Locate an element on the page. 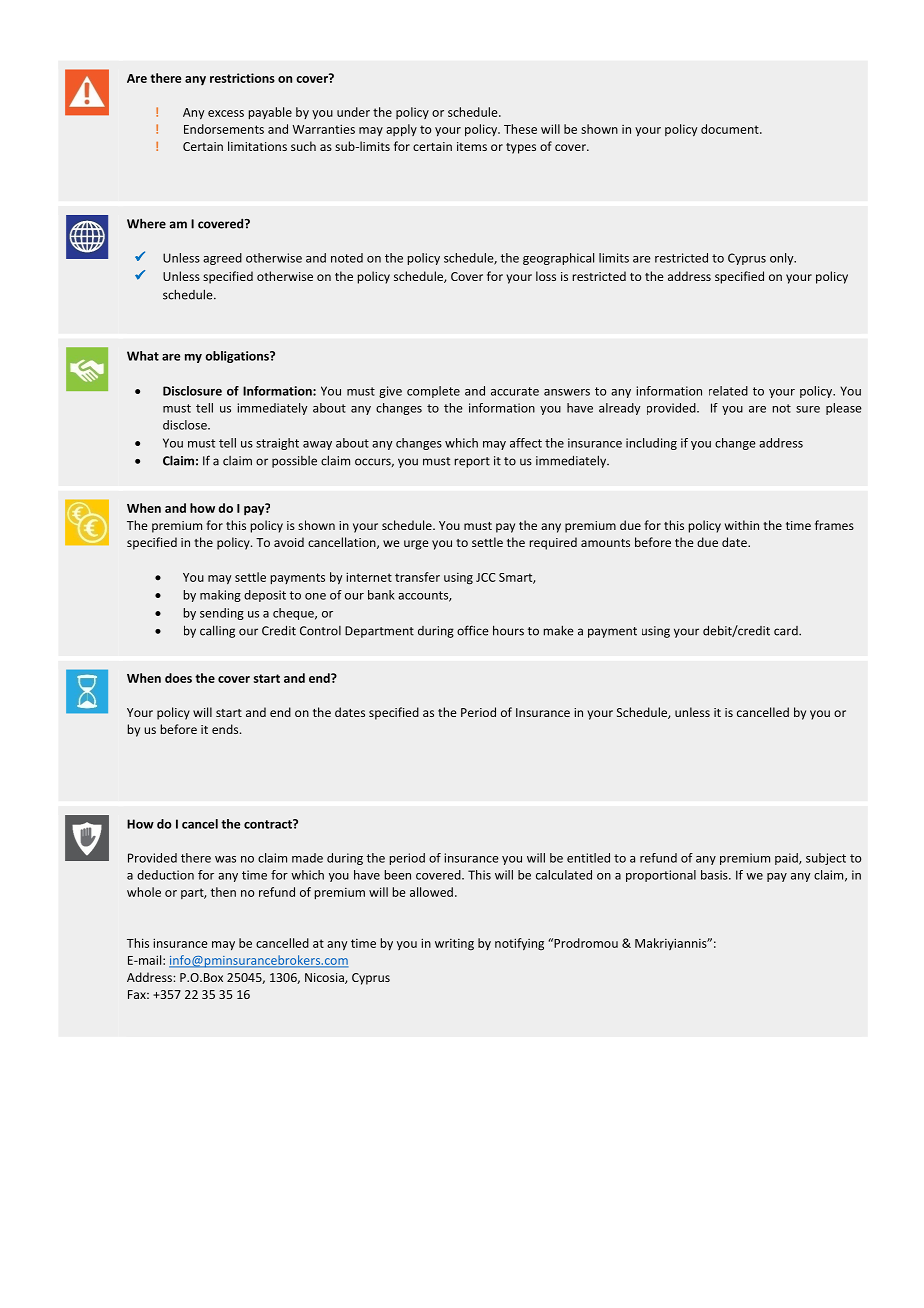 The image size is (924, 1308). loss is located at coordinates (546, 276).
